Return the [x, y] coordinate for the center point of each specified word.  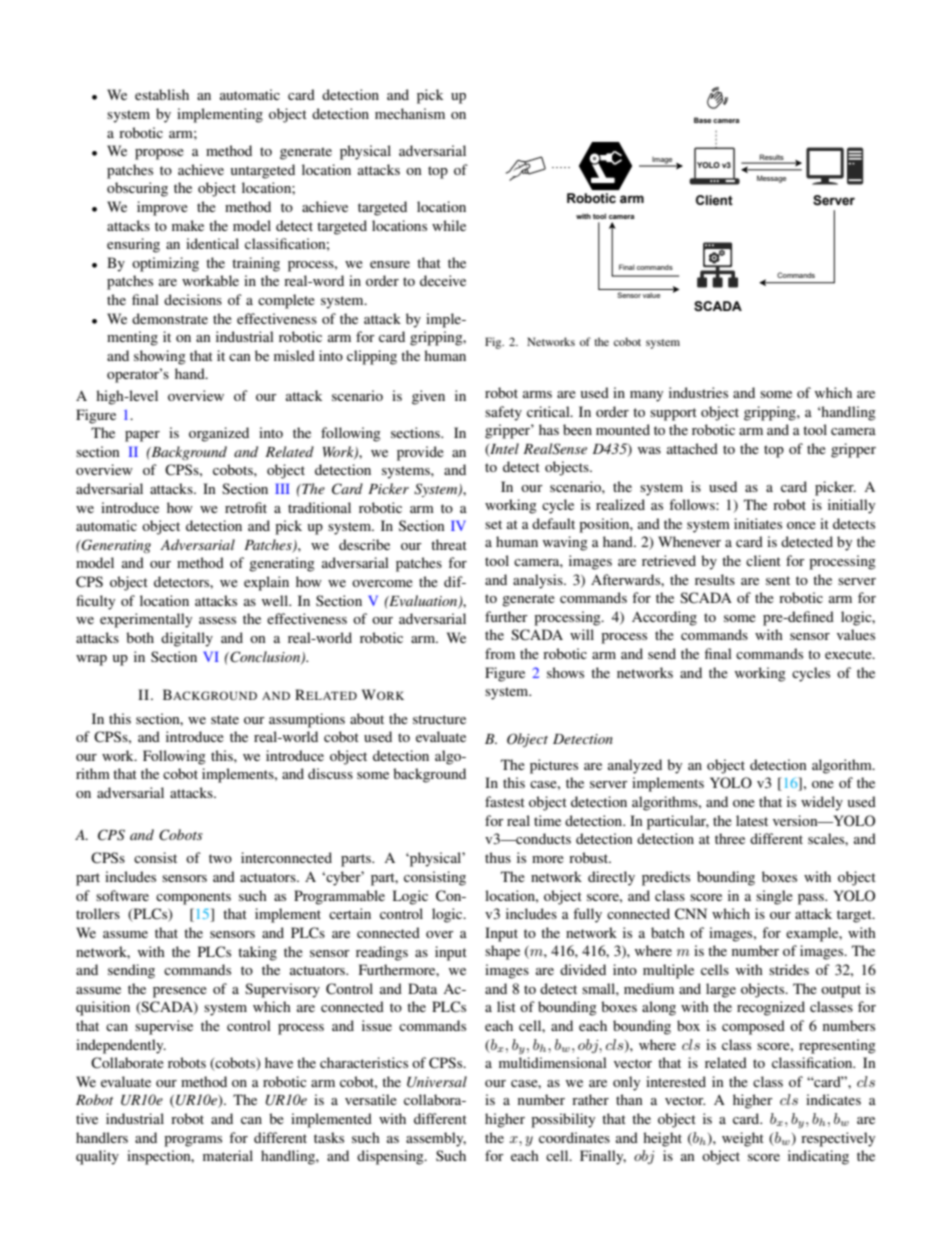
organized [219, 434]
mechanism [410, 113]
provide [420, 453]
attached [692, 448]
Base [702, 120]
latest [752, 820]
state [225, 719]
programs [193, 1141]
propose [159, 154]
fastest [505, 801]
